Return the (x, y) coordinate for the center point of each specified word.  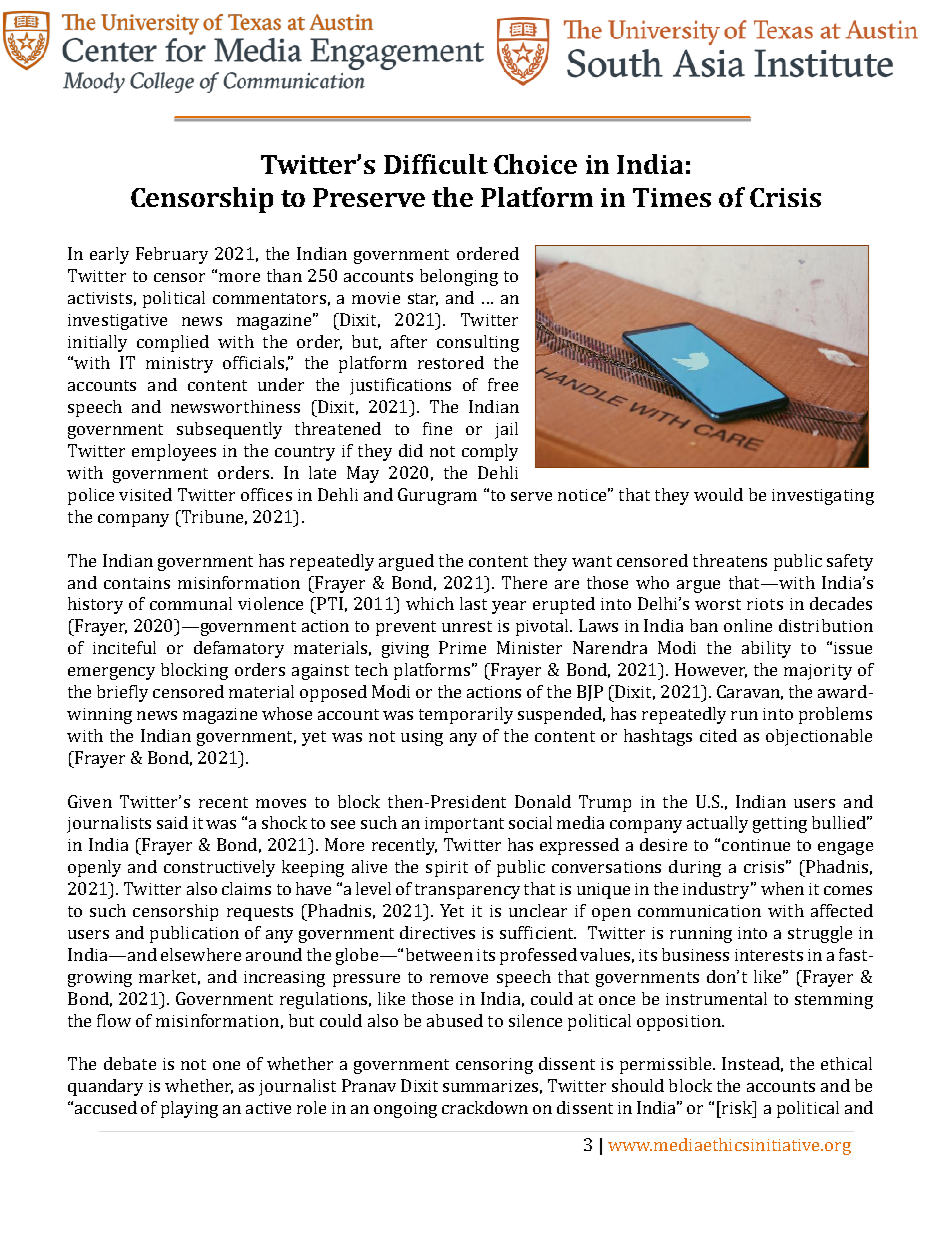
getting (780, 825)
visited (145, 494)
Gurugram (437, 496)
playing (189, 1109)
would (718, 494)
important (464, 825)
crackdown (485, 1107)
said (172, 822)
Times (672, 197)
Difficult (436, 164)
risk (737, 1107)
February (172, 255)
